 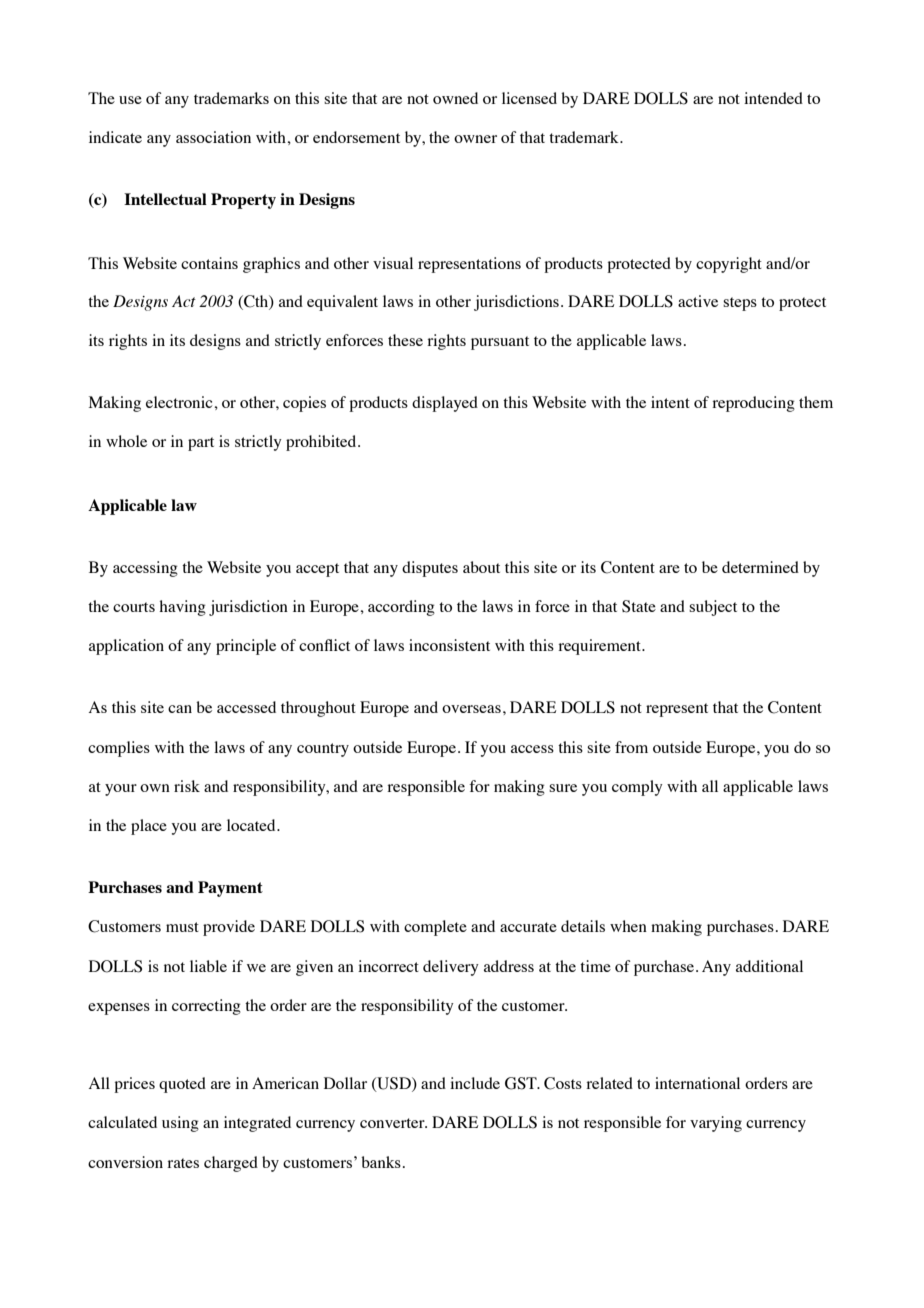 I want to click on having, so click(x=182, y=608).
